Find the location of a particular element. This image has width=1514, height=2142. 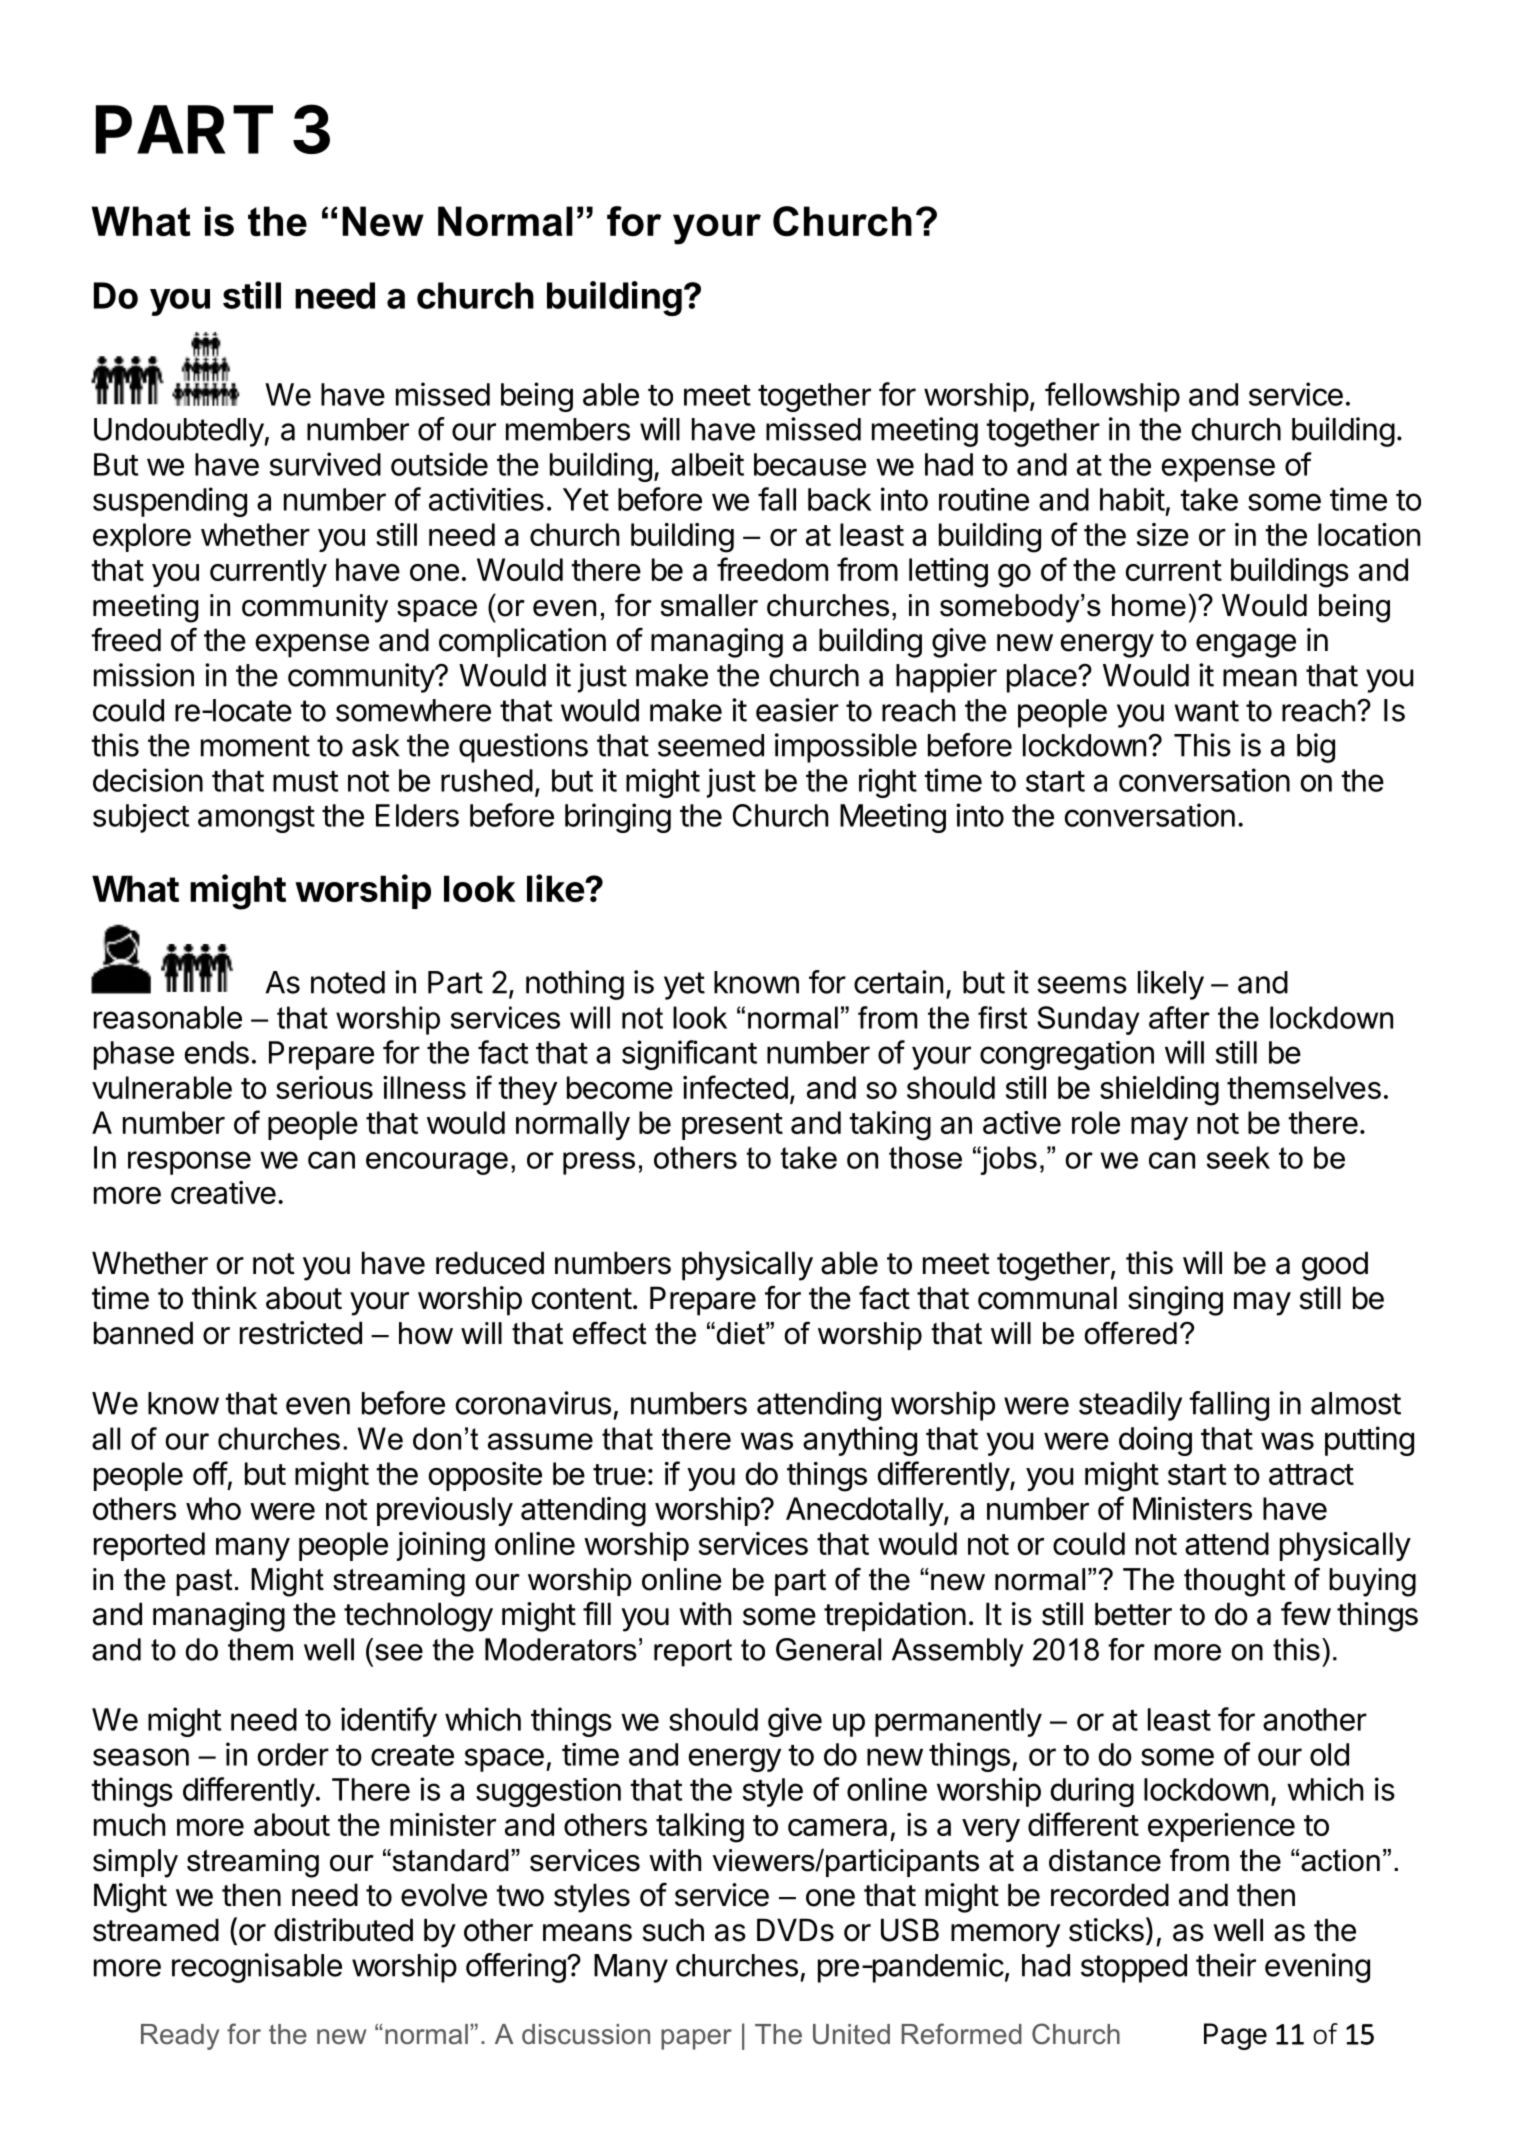

survived is located at coordinates (325, 464).
